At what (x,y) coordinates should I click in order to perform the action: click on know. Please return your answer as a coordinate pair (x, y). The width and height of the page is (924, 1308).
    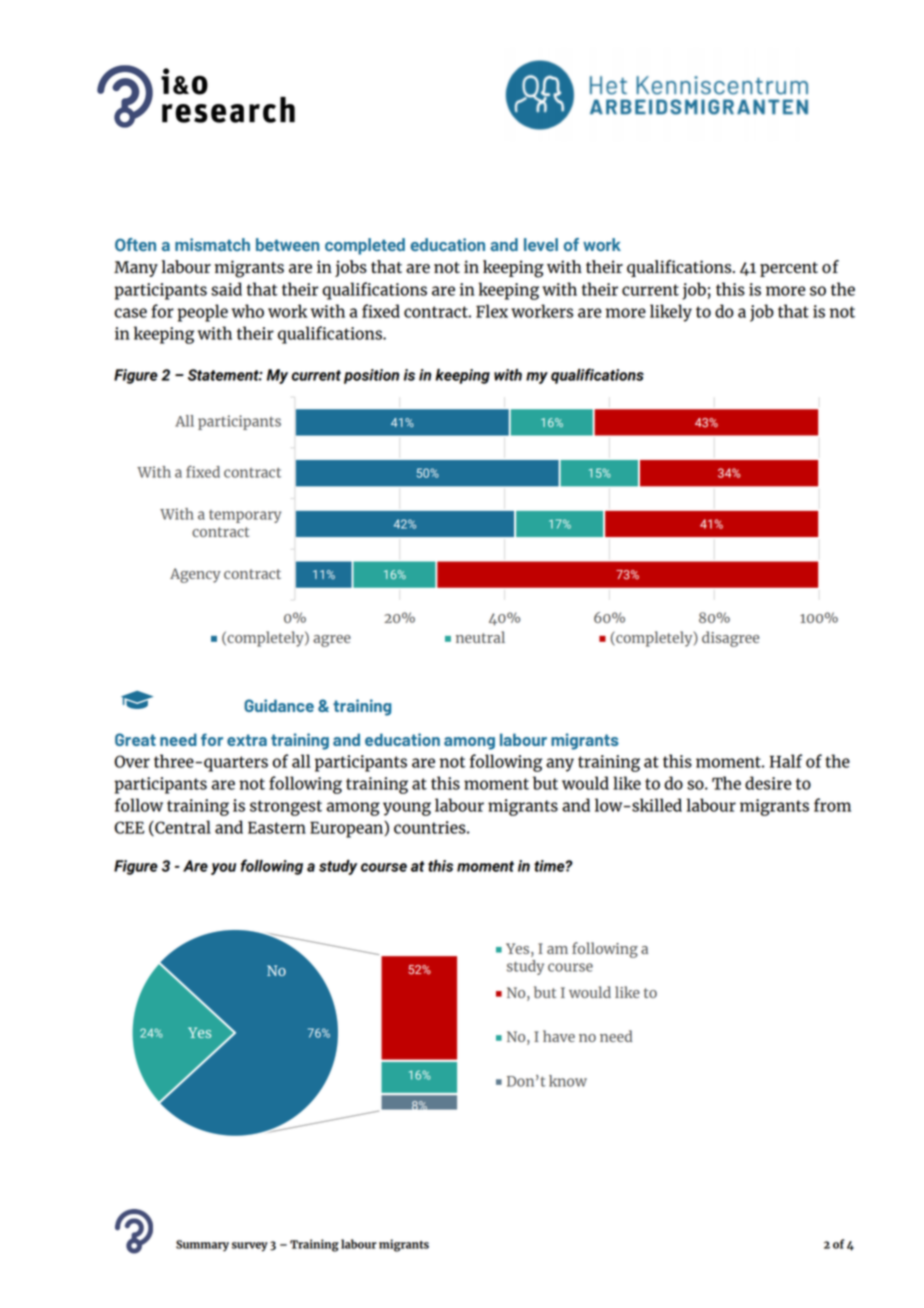
    Looking at the image, I should click on (568, 1081).
